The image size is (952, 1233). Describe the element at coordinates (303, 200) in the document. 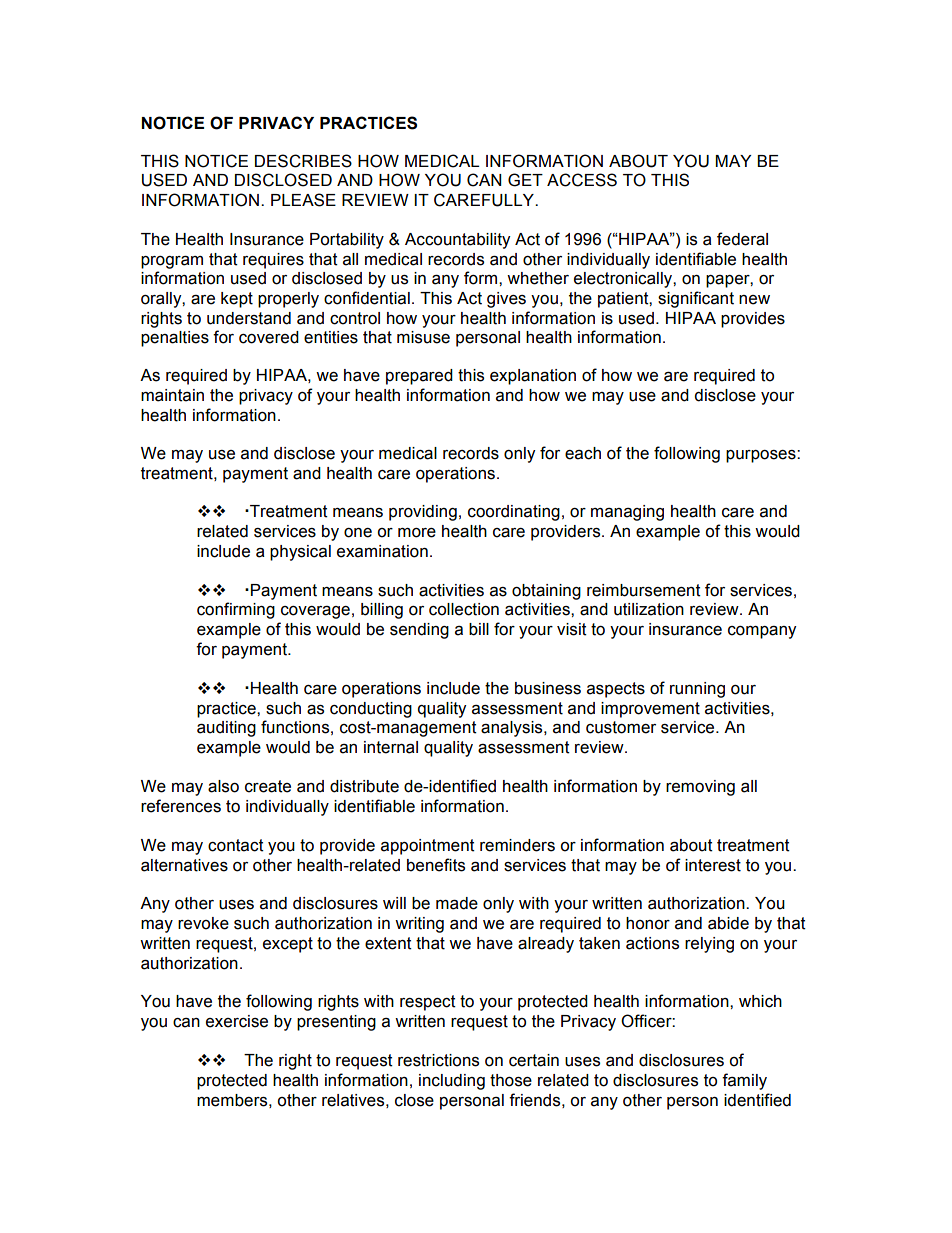

I see `PLEASE` at that location.
